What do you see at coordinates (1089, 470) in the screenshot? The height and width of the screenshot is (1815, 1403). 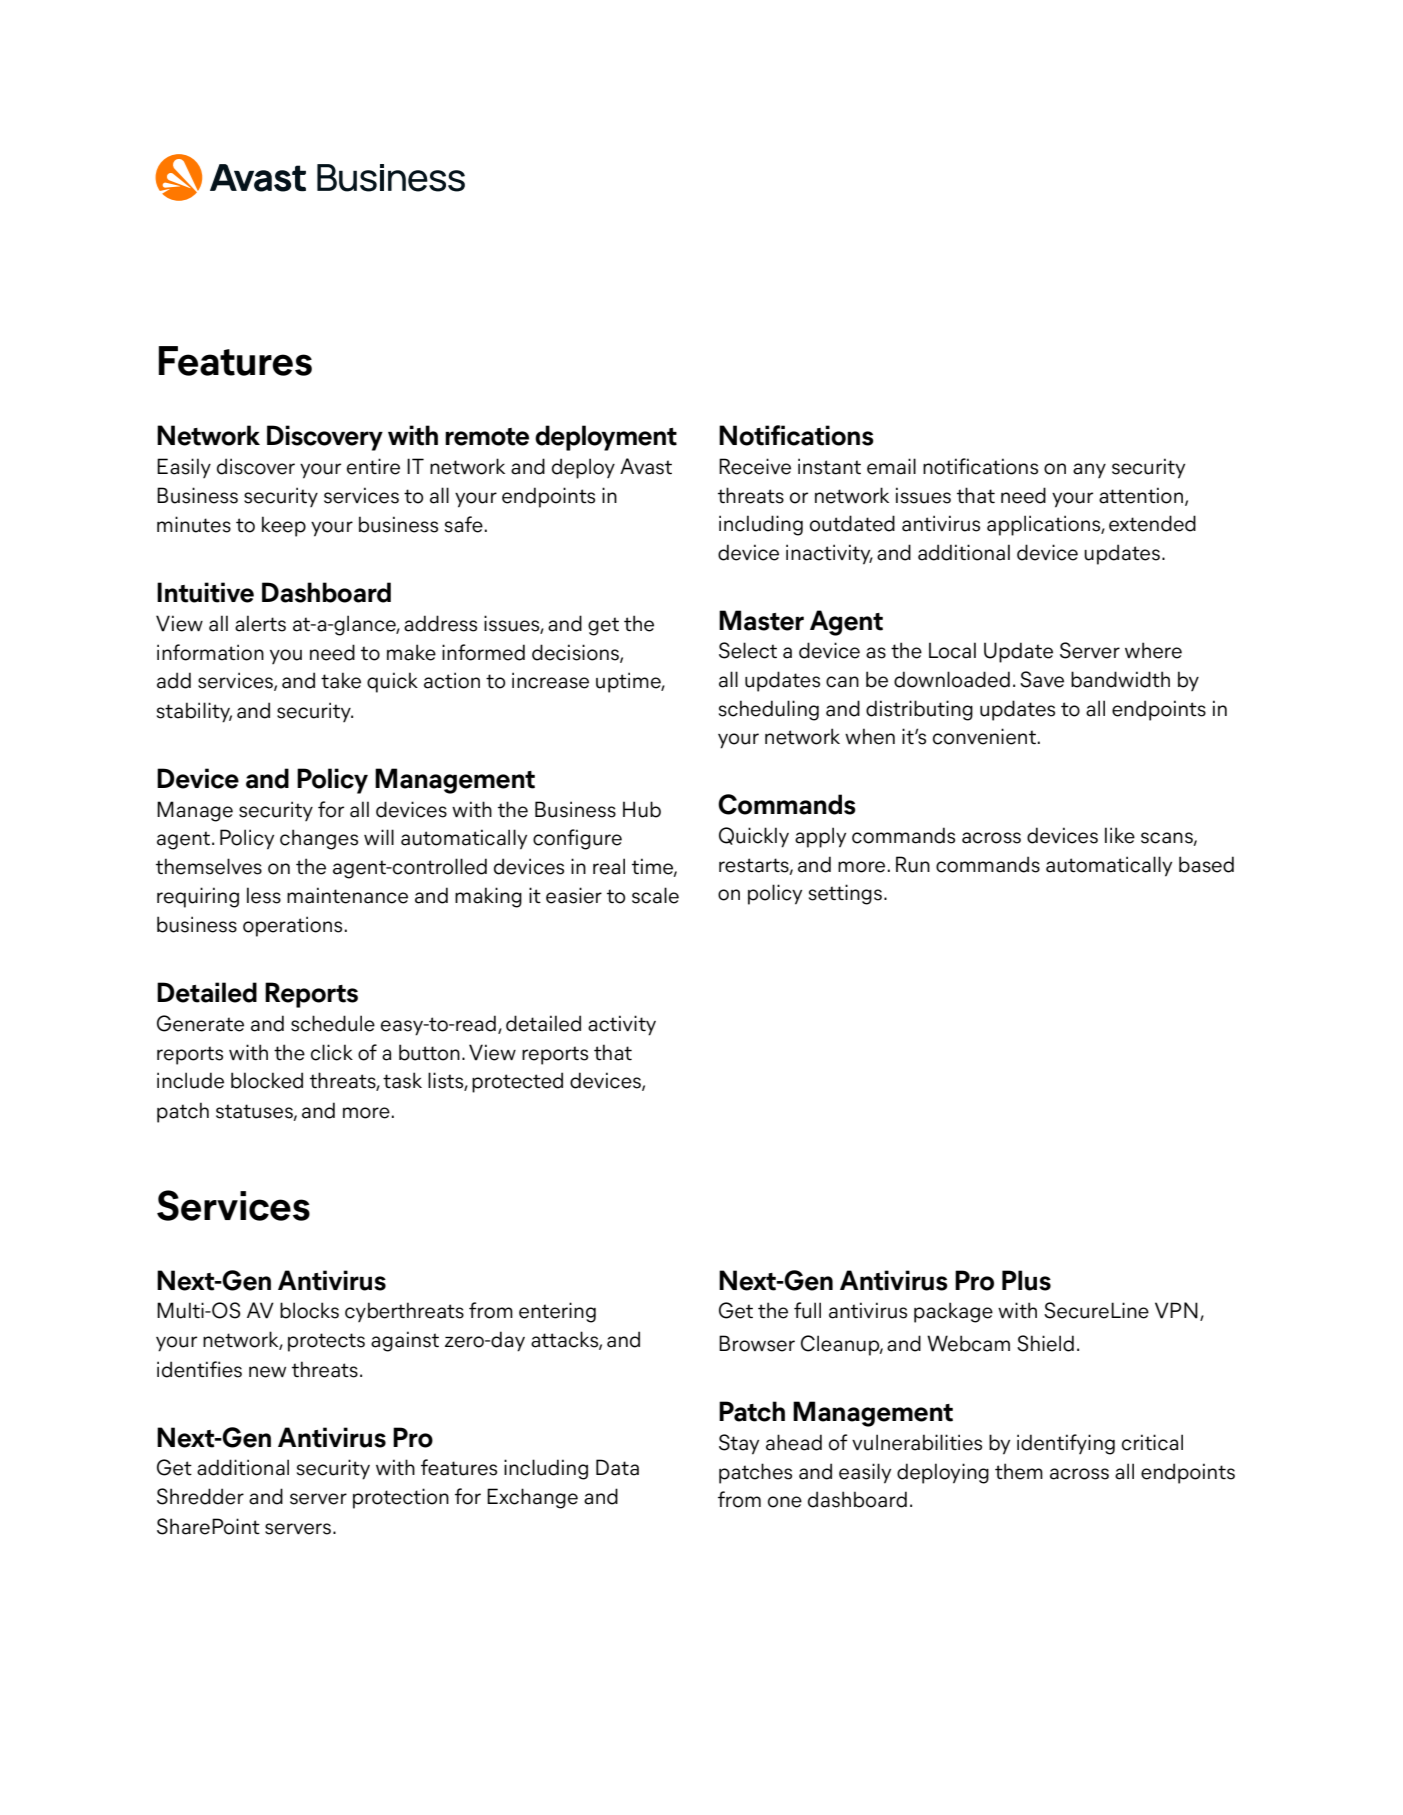 I see `any` at bounding box center [1089, 470].
